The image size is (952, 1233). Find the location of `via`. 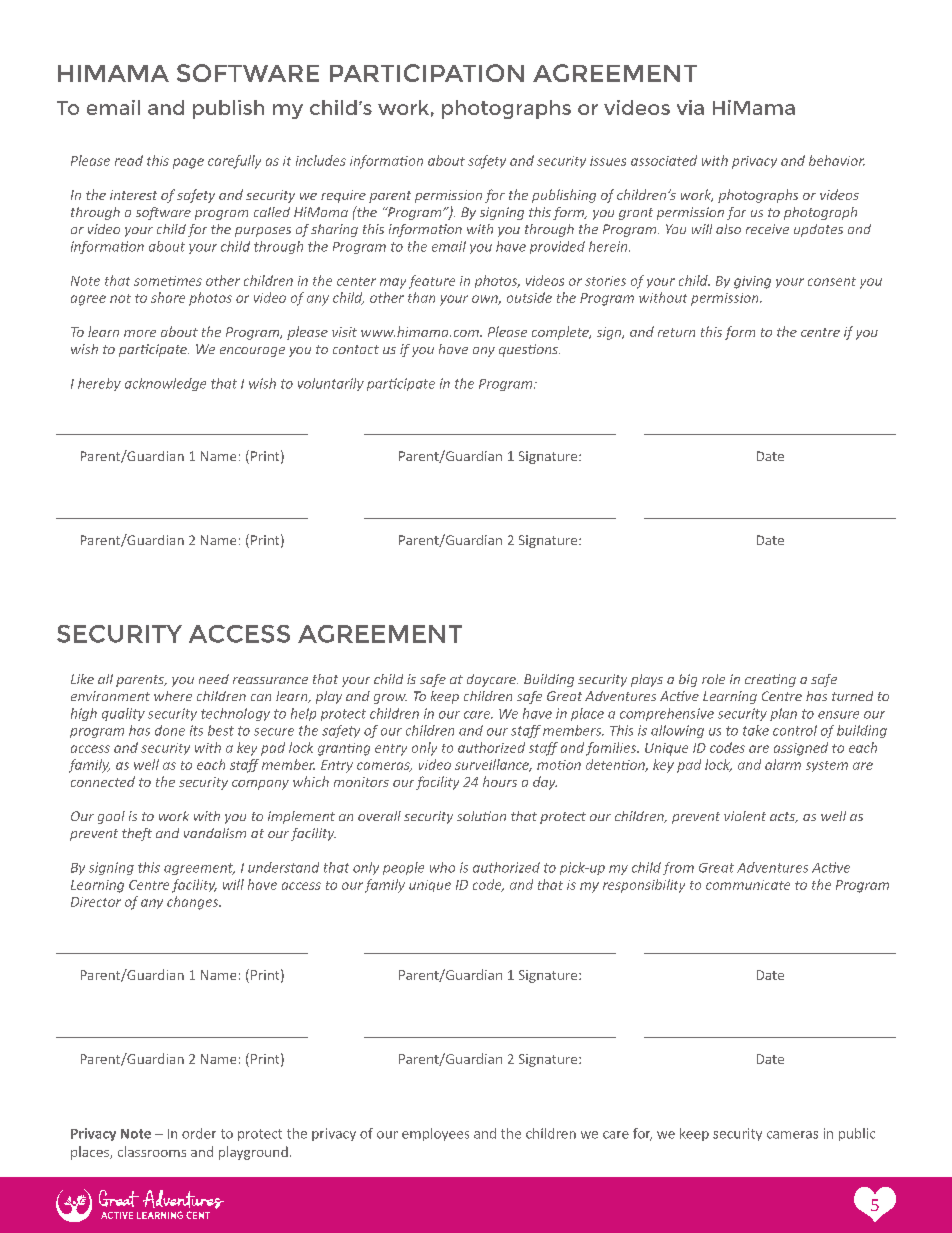

via is located at coordinates (690, 107).
